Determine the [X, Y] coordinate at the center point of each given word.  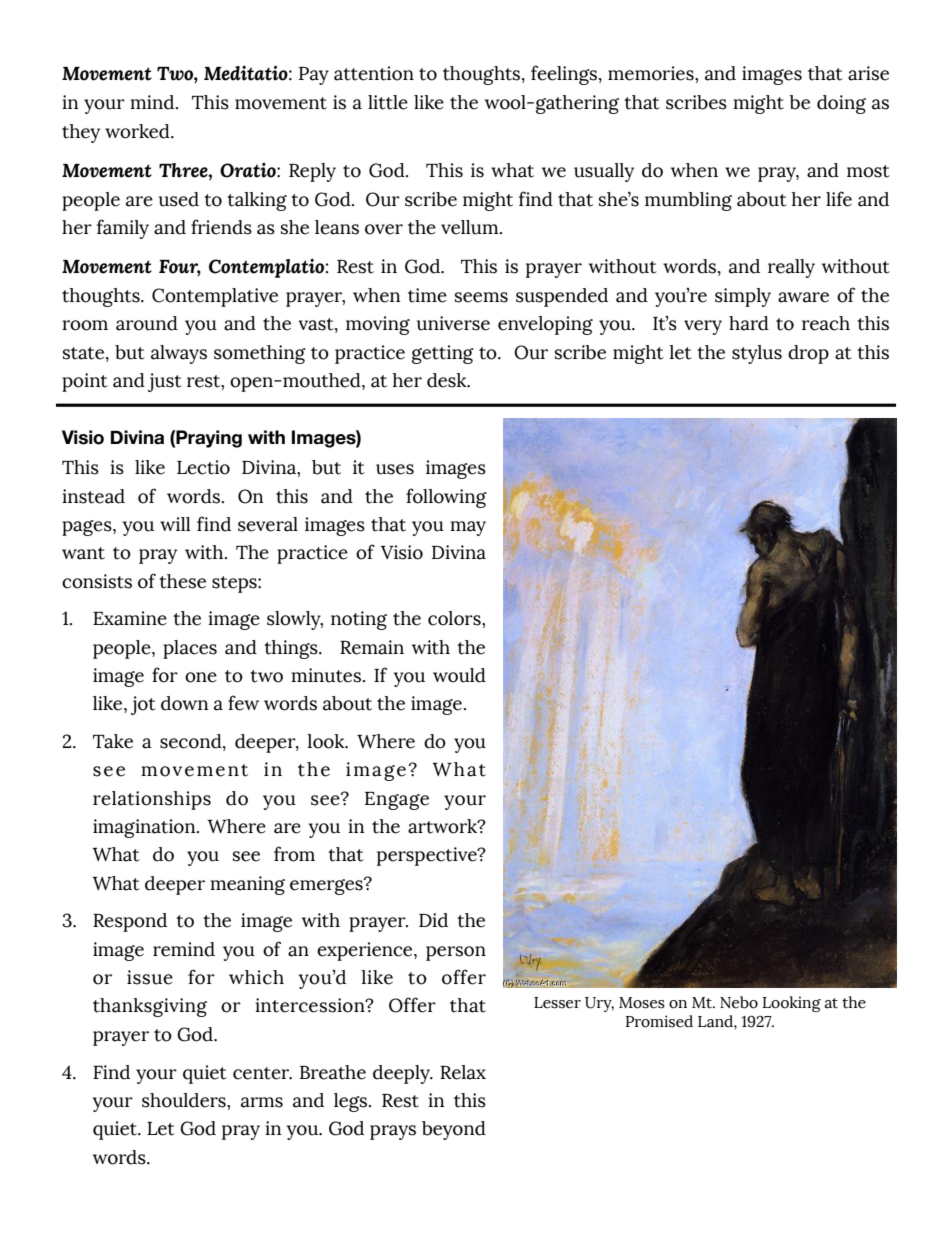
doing [841, 104]
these [182, 581]
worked [138, 131]
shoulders [185, 1100]
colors [455, 618]
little [388, 102]
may [468, 528]
